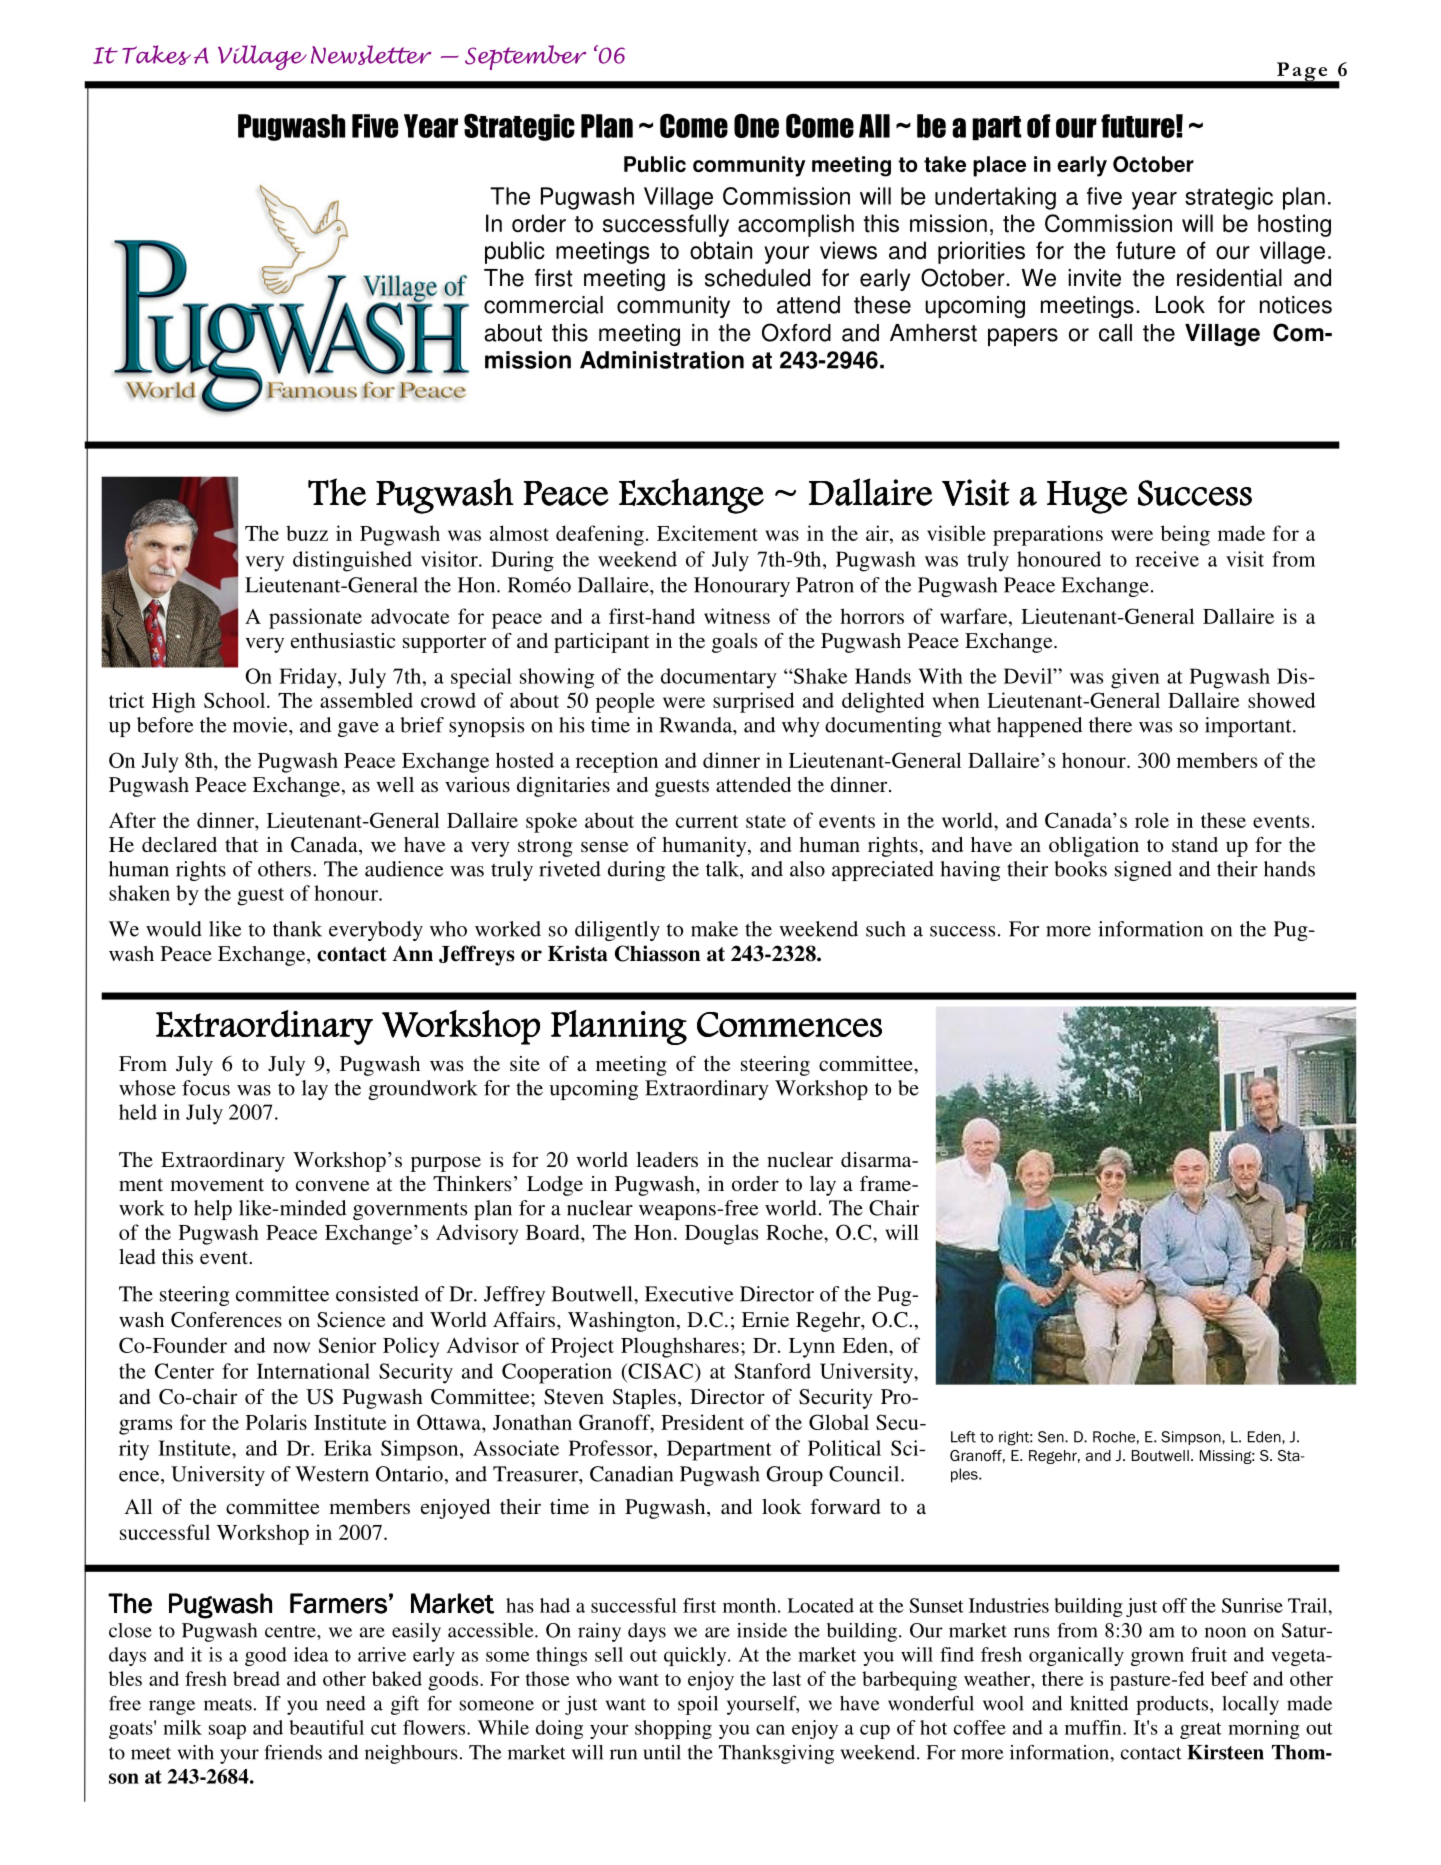 This page has height=1865, width=1441. What do you see at coordinates (698, 1705) in the page?
I see `spoil` at bounding box center [698, 1705].
